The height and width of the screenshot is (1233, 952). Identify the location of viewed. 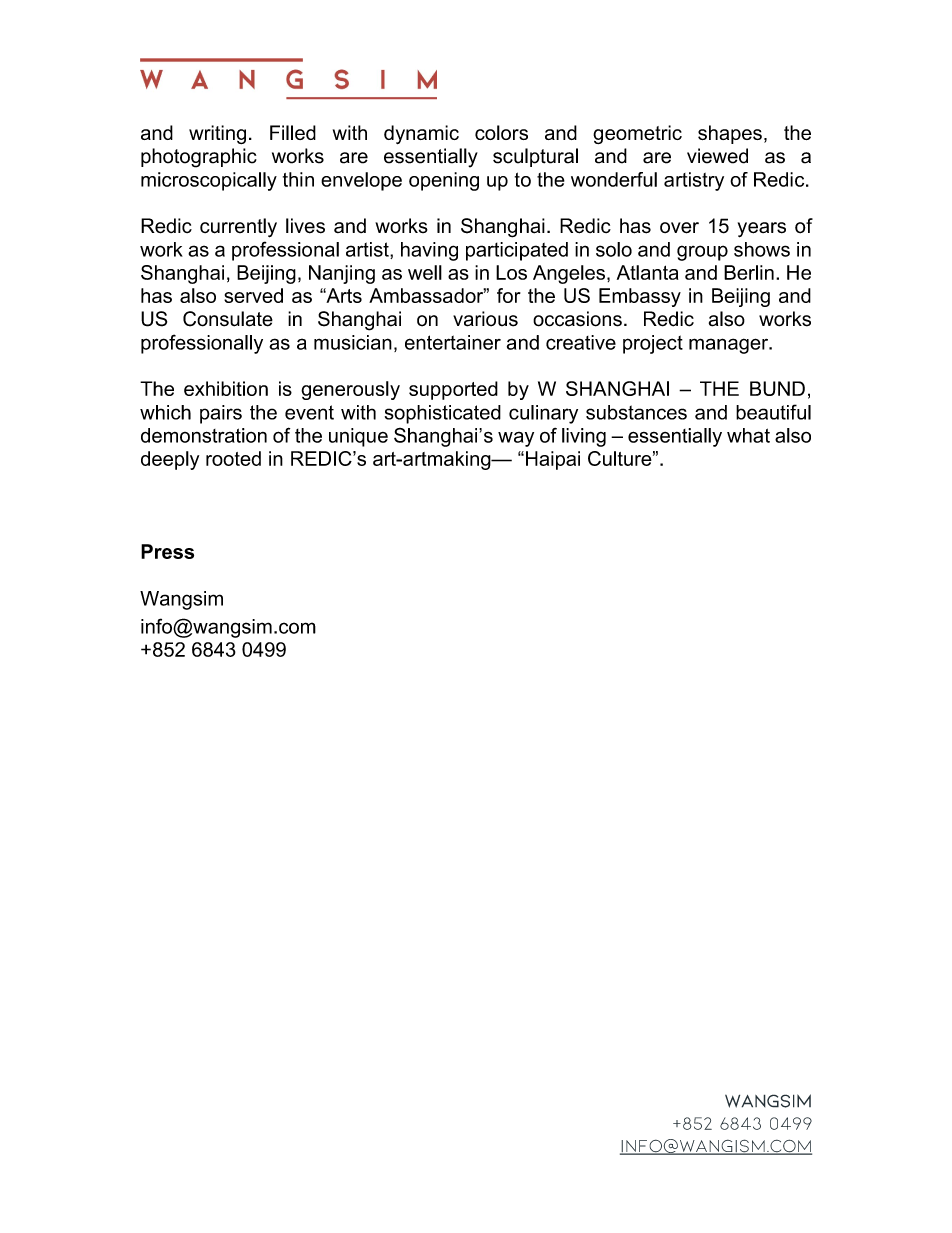
(717, 156).
